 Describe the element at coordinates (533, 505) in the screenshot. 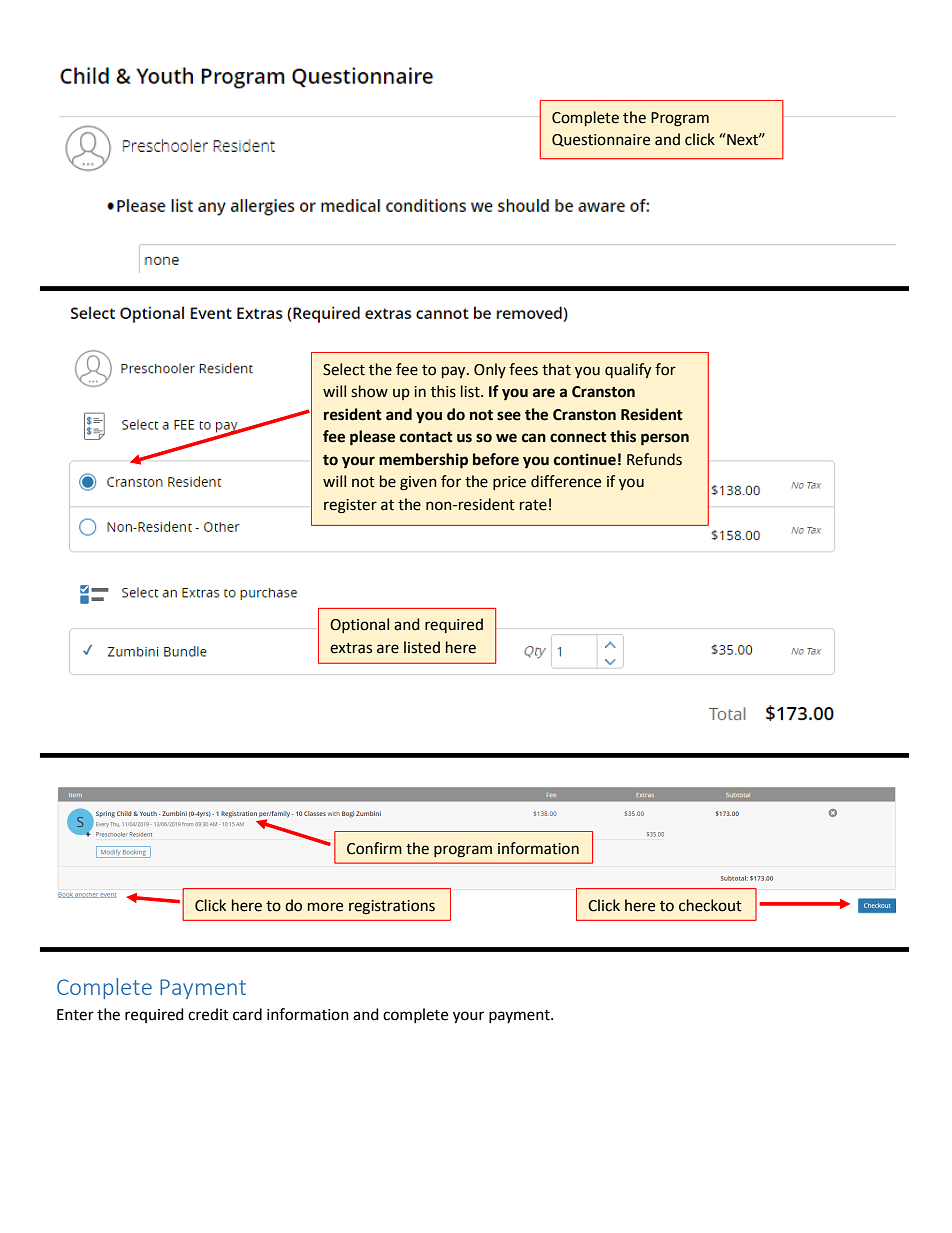

I see `rate` at that location.
